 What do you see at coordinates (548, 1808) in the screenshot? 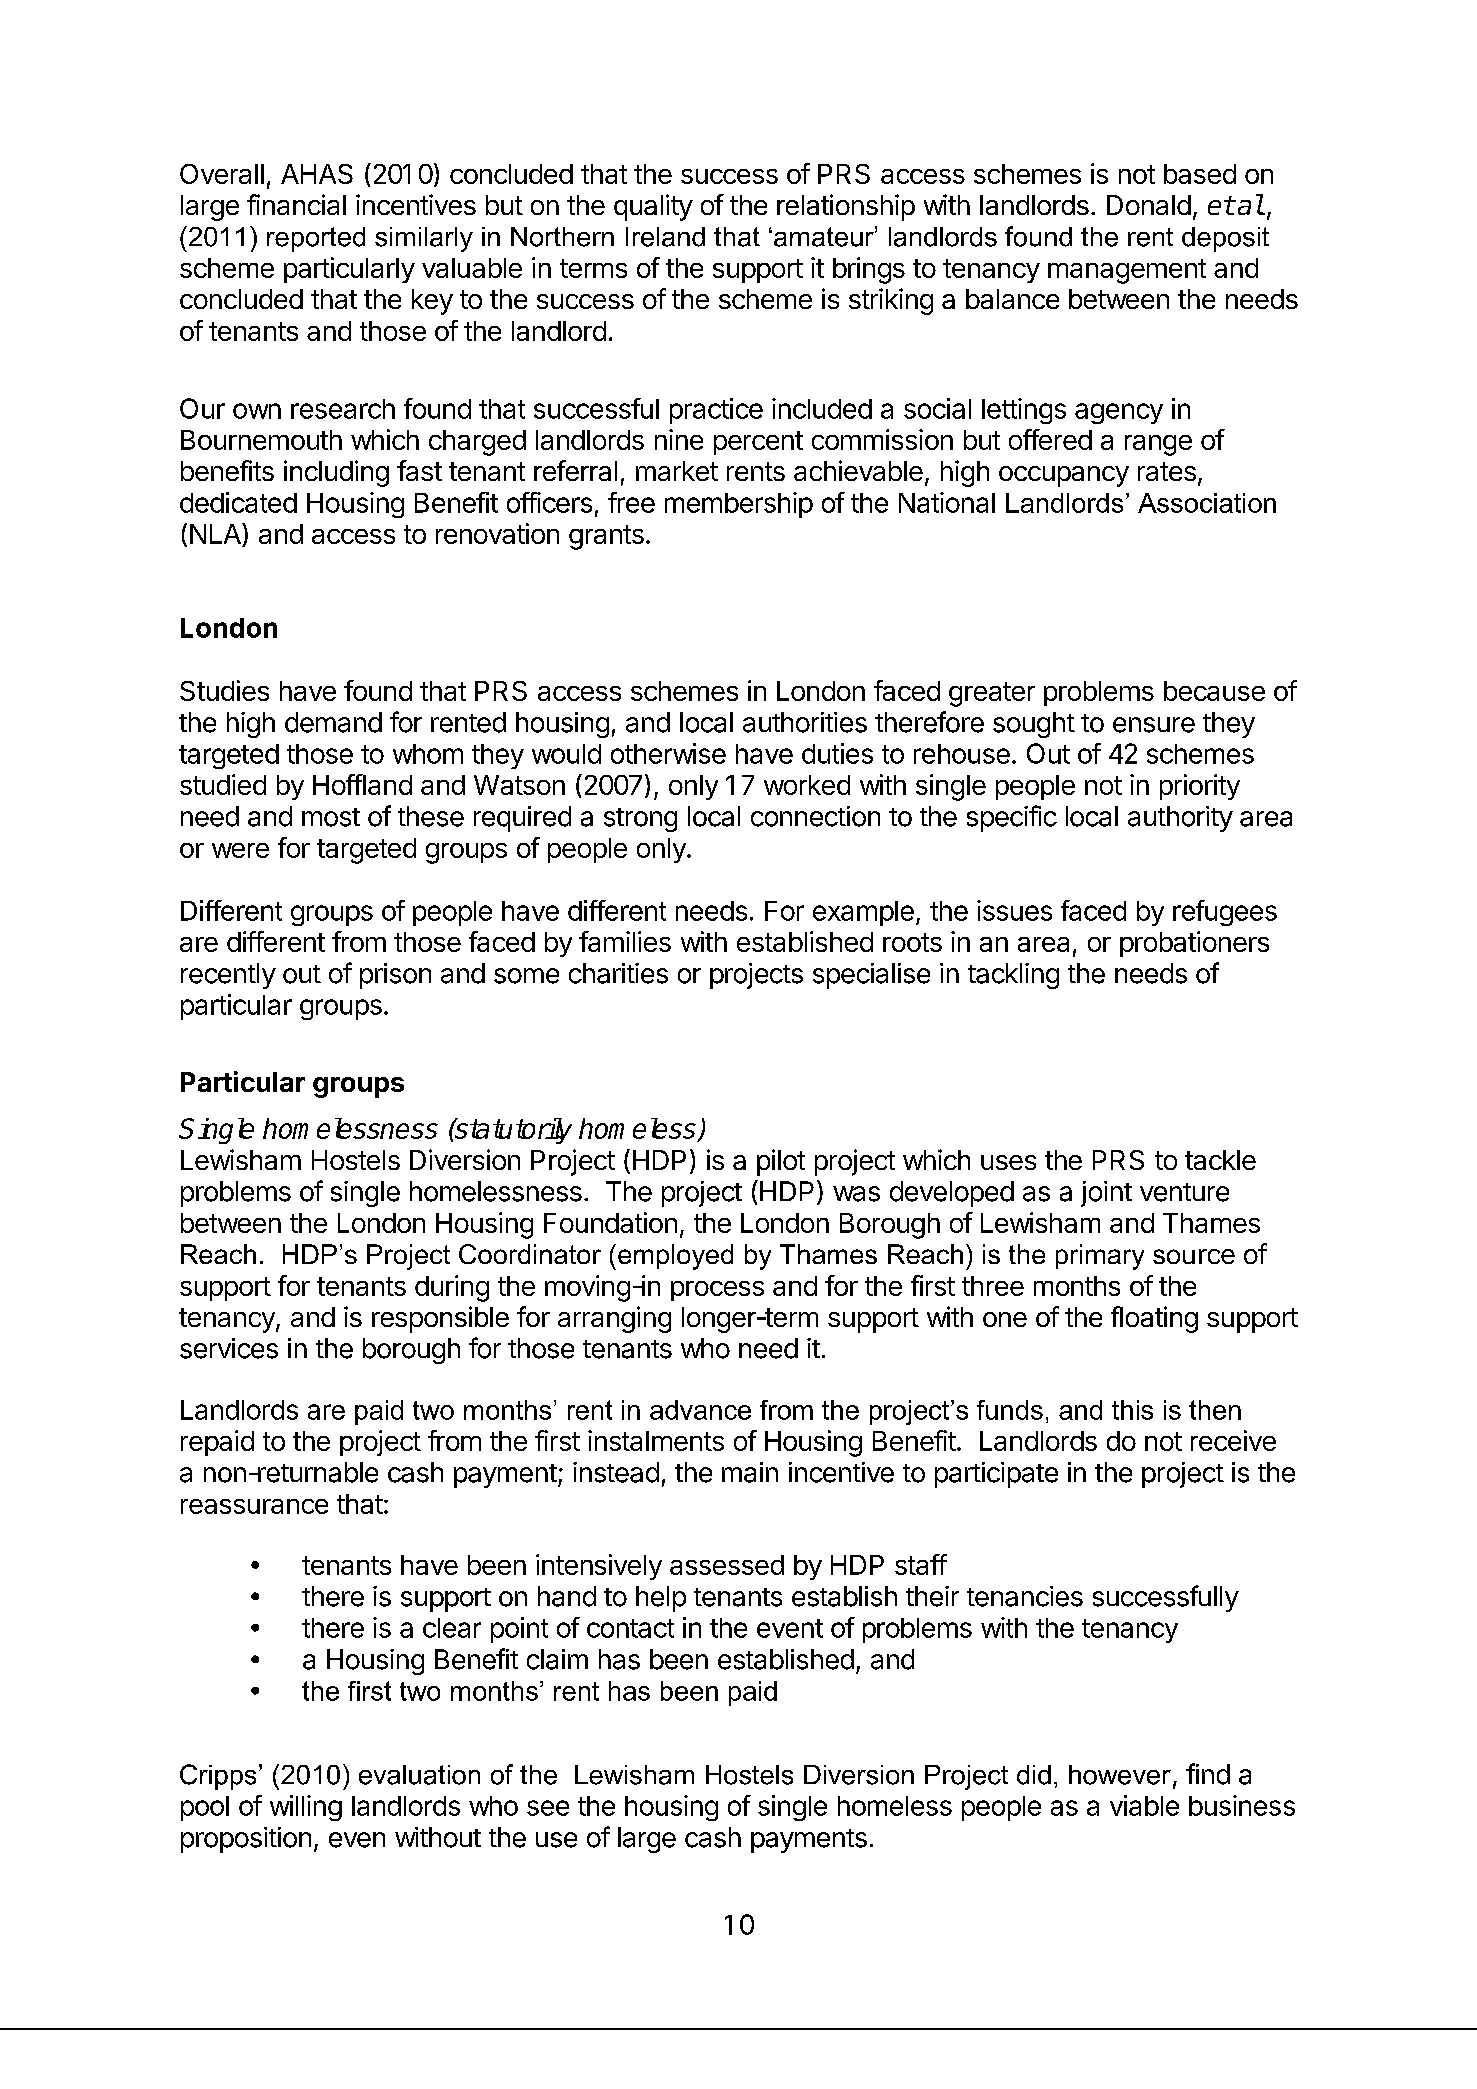
I see `see` at bounding box center [548, 1808].
